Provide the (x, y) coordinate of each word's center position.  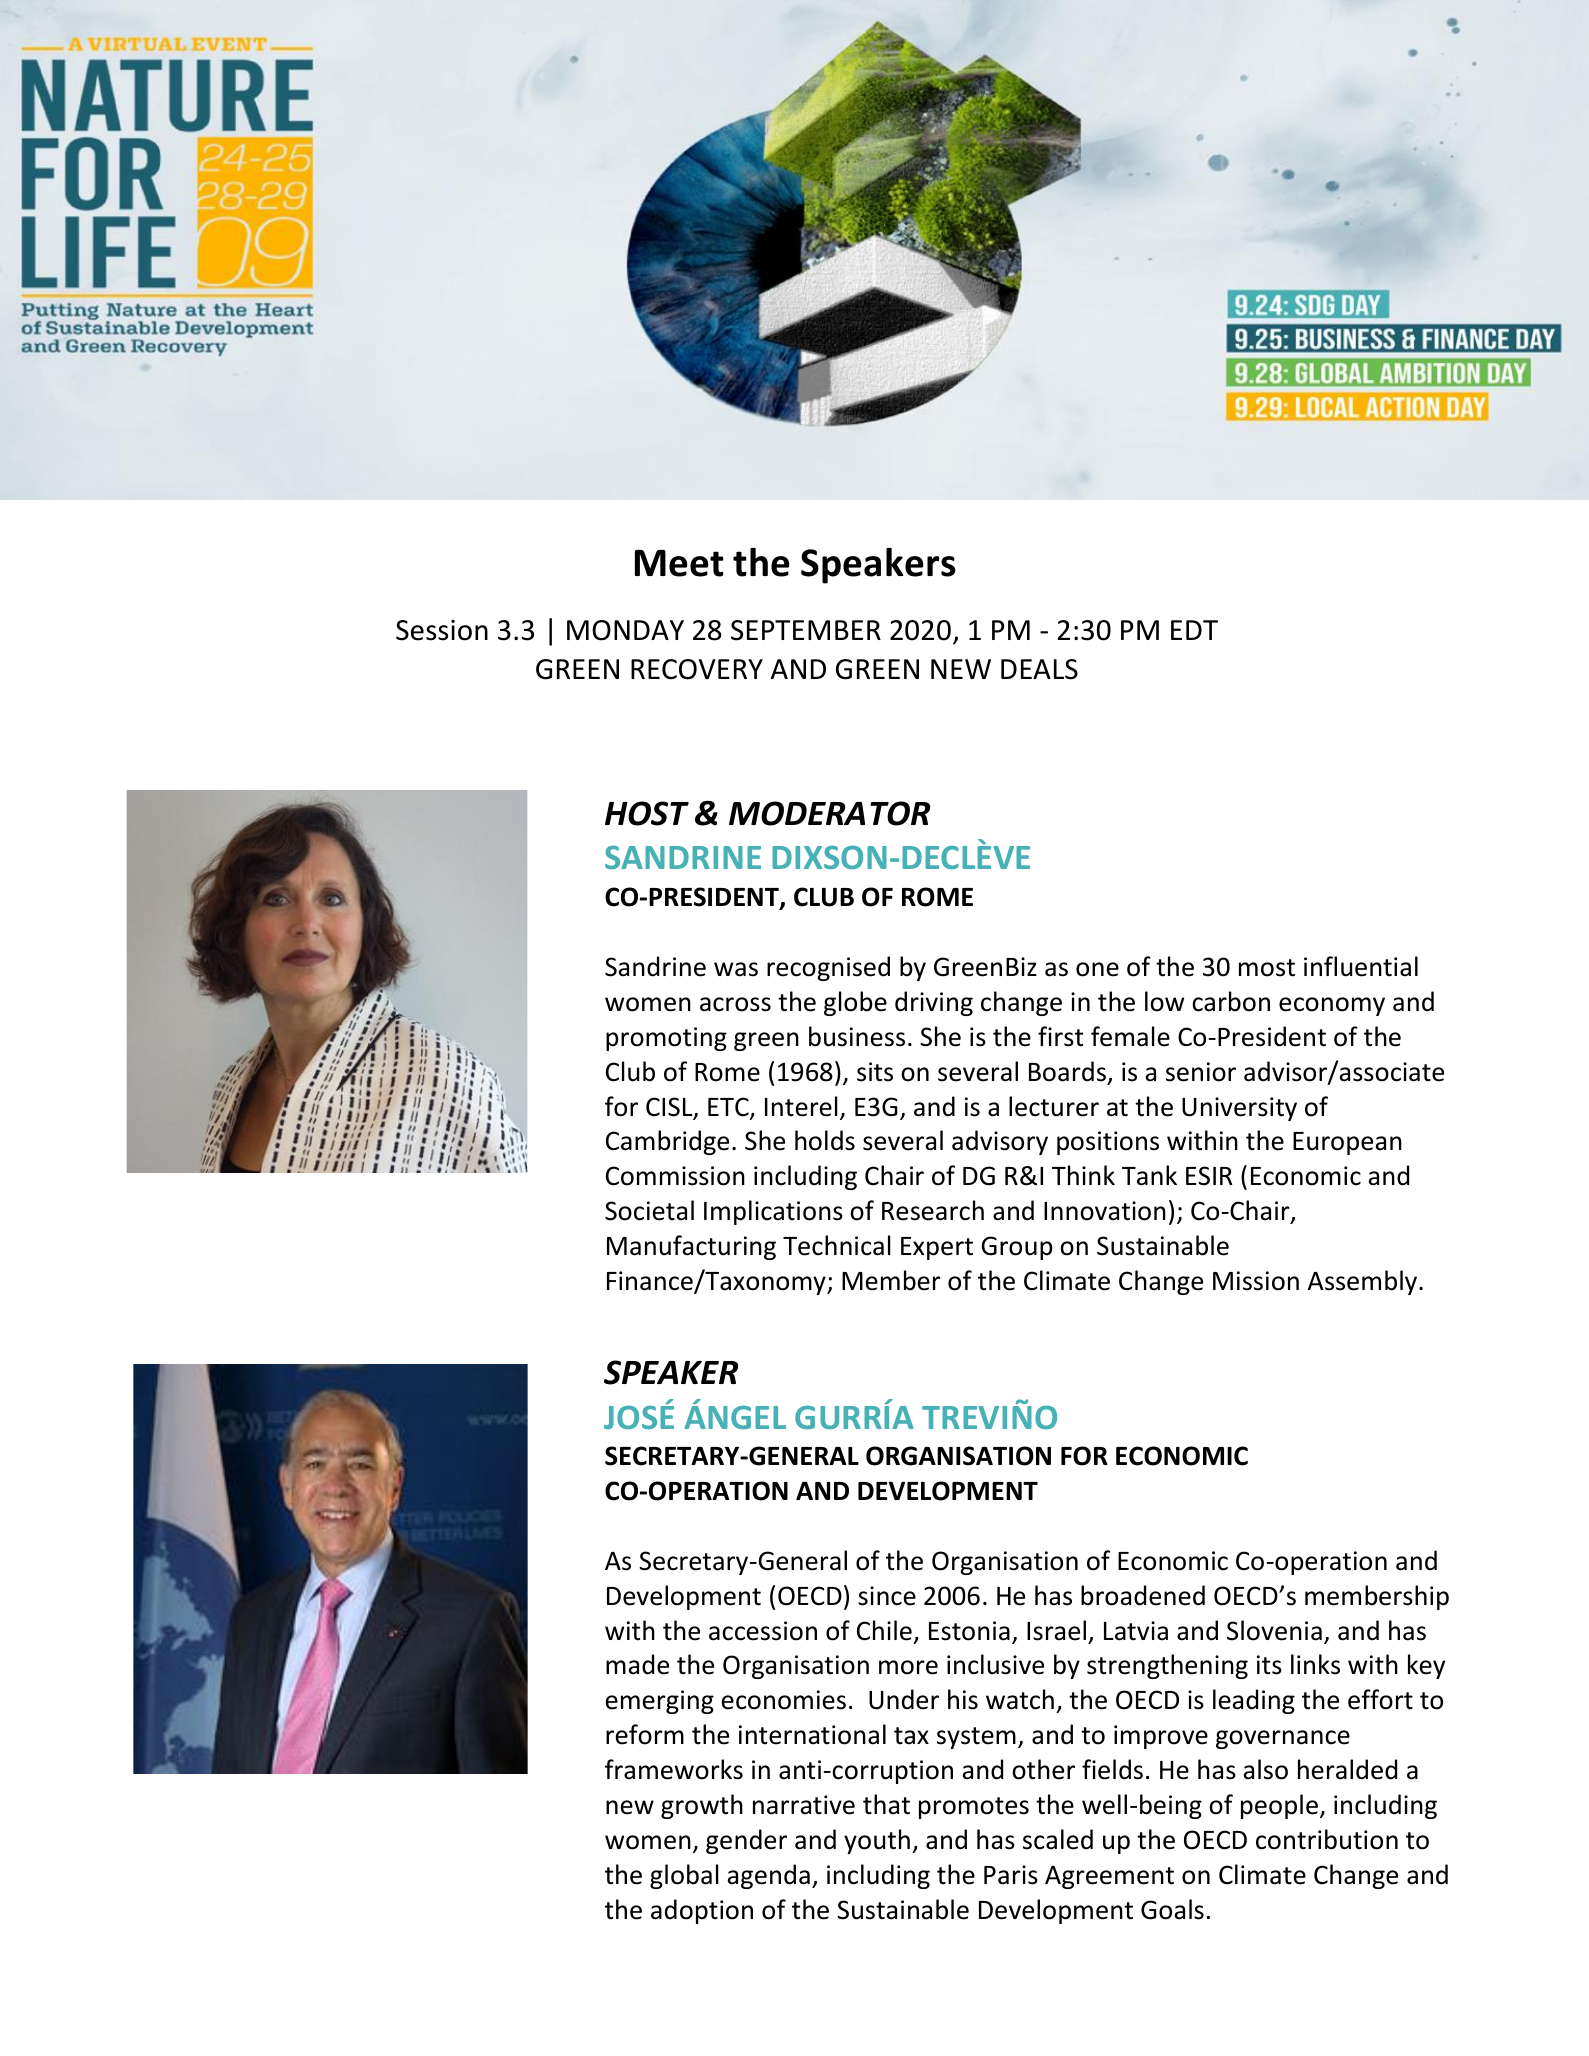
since (887, 1596)
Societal (649, 1210)
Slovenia (1274, 1630)
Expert (937, 1248)
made (637, 1664)
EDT (1194, 630)
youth (877, 1841)
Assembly (1364, 1282)
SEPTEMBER (806, 630)
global (684, 1876)
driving (934, 1003)
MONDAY (625, 630)
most (1267, 968)
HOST (647, 813)
